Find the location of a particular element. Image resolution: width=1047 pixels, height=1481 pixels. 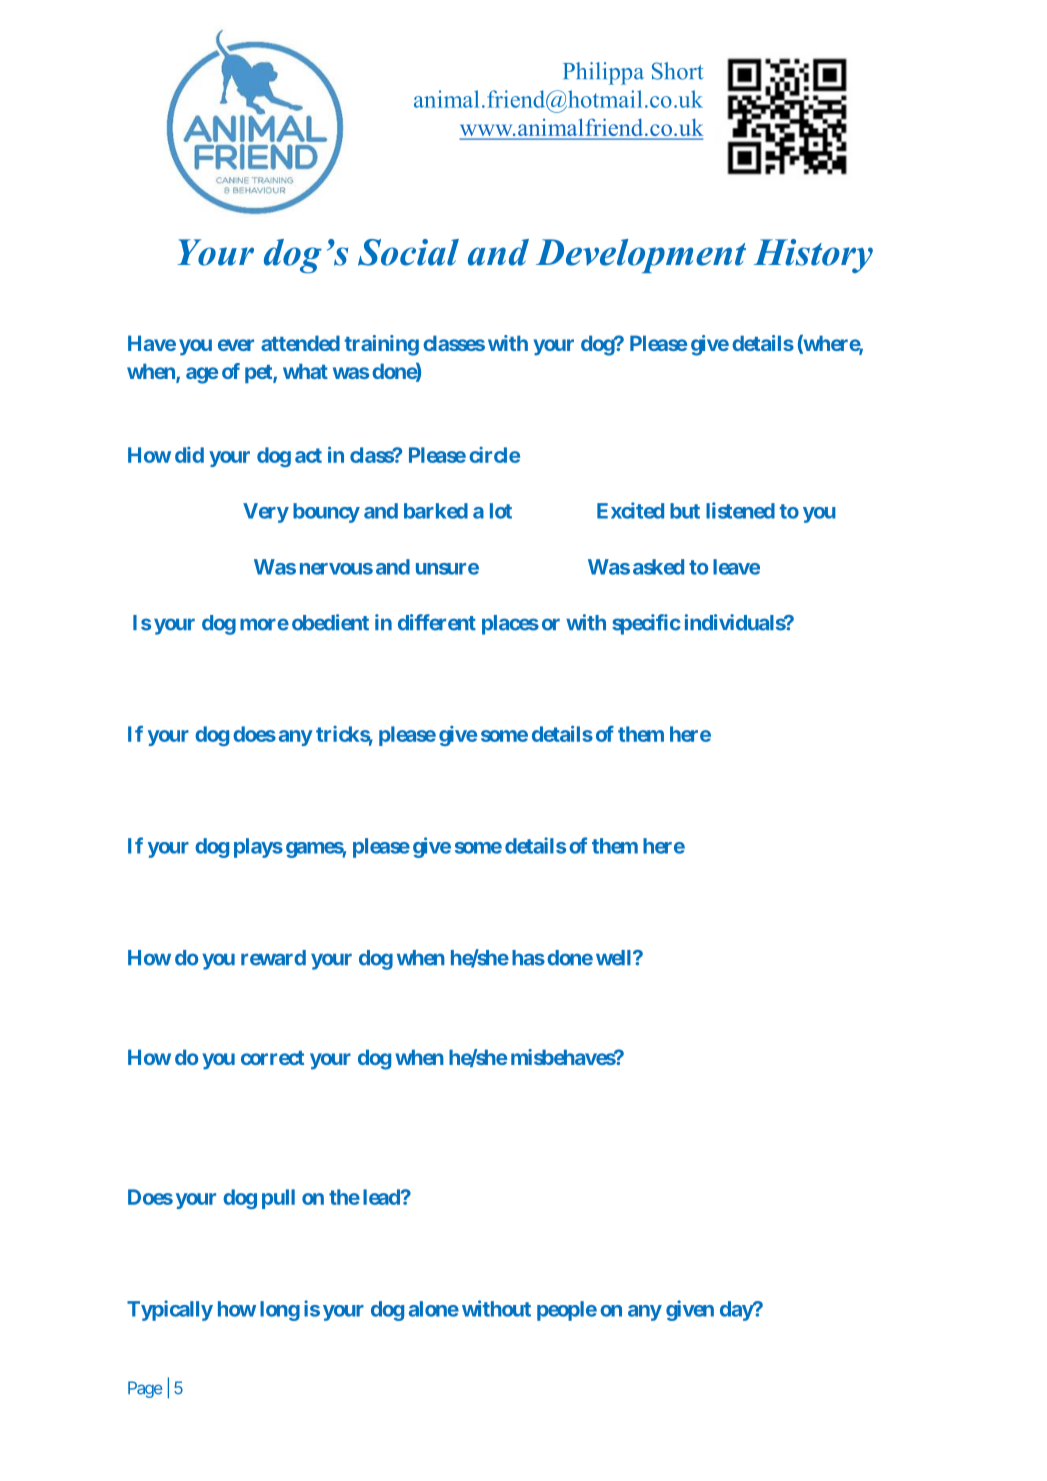

Short is located at coordinates (678, 71).
